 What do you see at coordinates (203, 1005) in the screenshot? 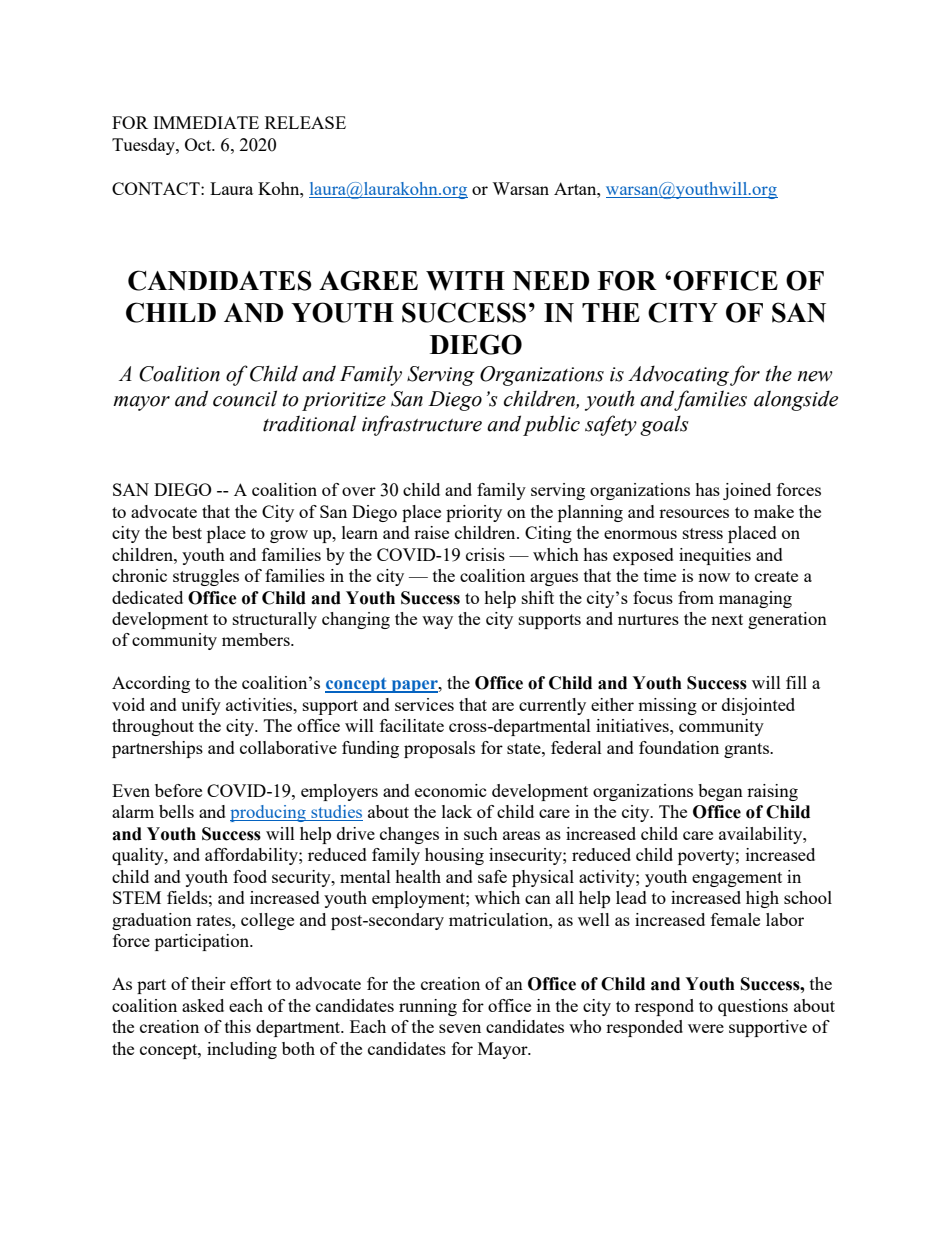
I see `asked` at bounding box center [203, 1005].
